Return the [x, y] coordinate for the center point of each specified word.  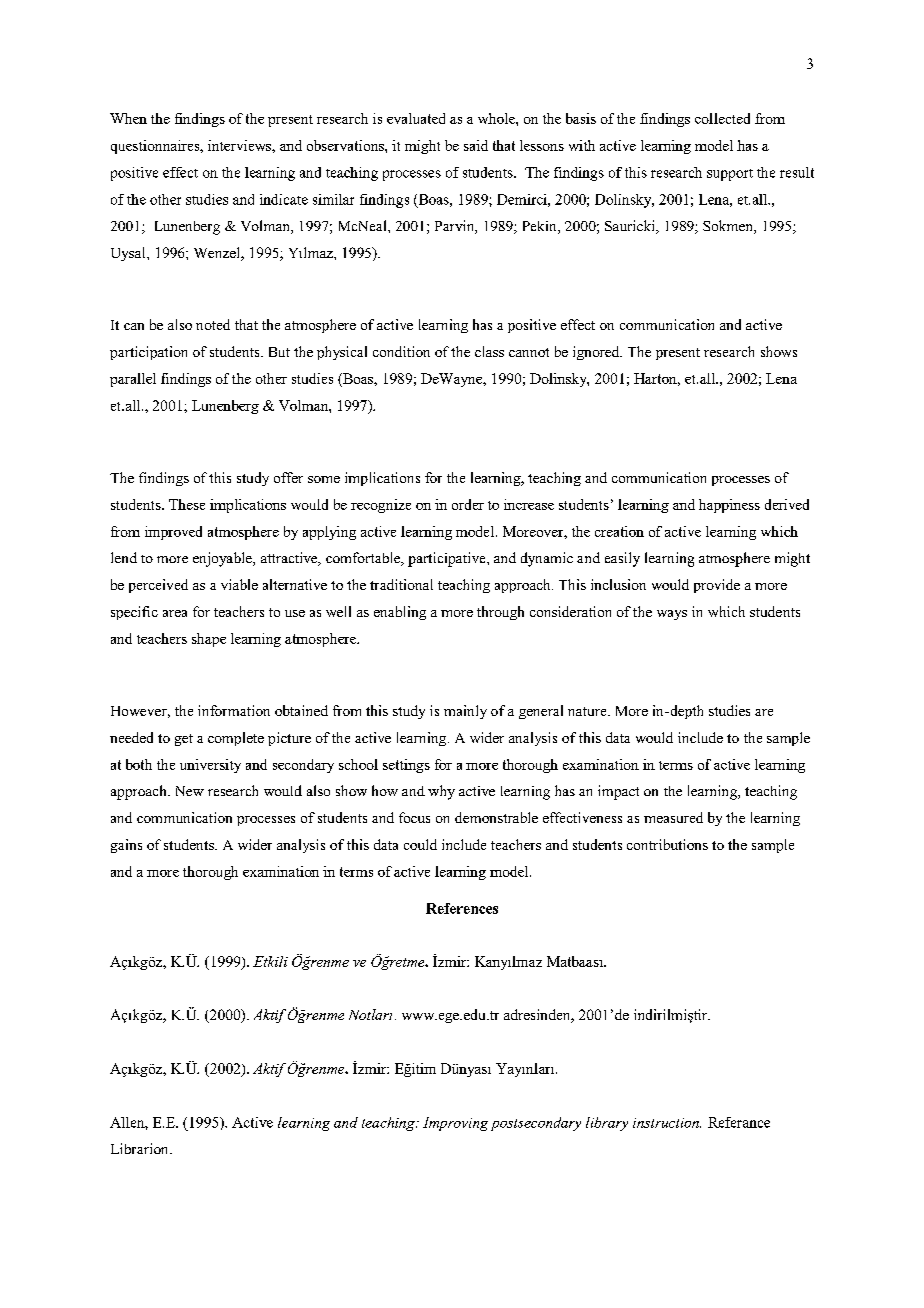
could [420, 844]
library [607, 1124]
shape [209, 640]
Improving [455, 1124]
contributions [667, 844]
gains [126, 846]
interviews [240, 145]
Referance [739, 1122]
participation [148, 353]
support [730, 175]
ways [672, 615]
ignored [597, 353]
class [489, 351]
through [500, 613]
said [476, 145]
